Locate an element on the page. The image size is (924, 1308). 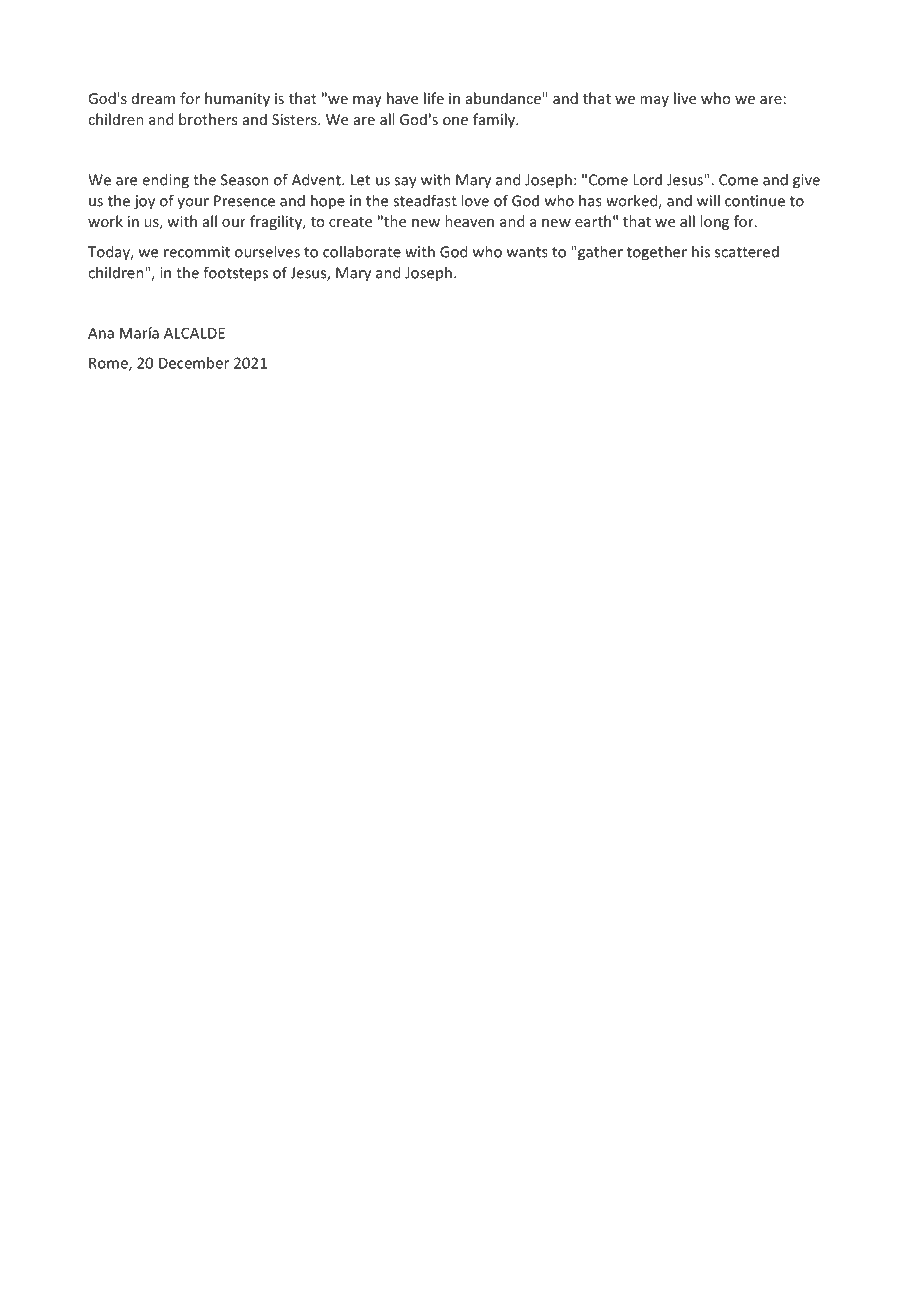
life is located at coordinates (434, 98).
